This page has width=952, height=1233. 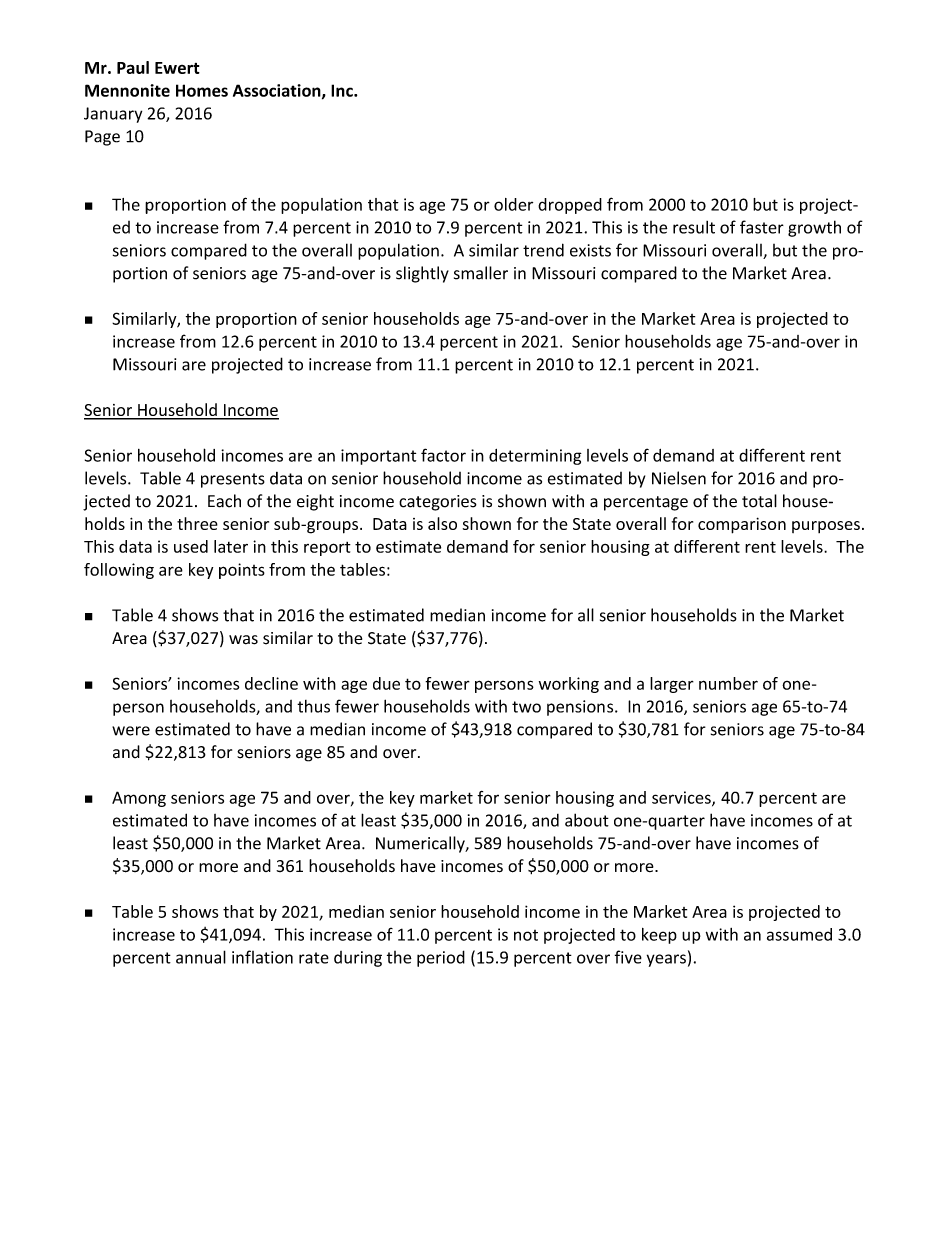 I want to click on faster, so click(x=762, y=227).
